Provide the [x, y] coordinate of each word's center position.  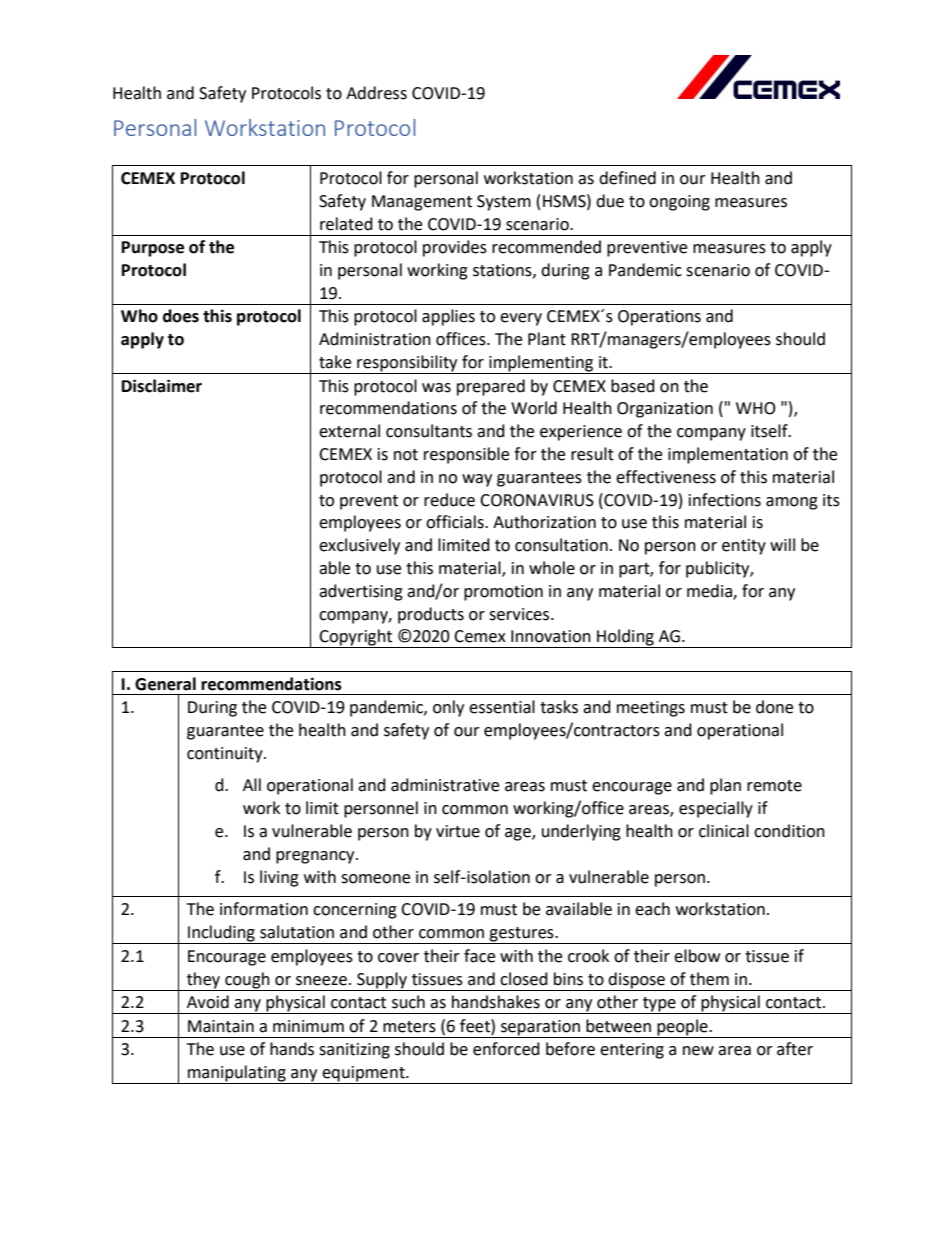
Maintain [221, 1026]
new [698, 1051]
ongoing [679, 203]
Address [376, 93]
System [504, 203]
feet [476, 1026]
